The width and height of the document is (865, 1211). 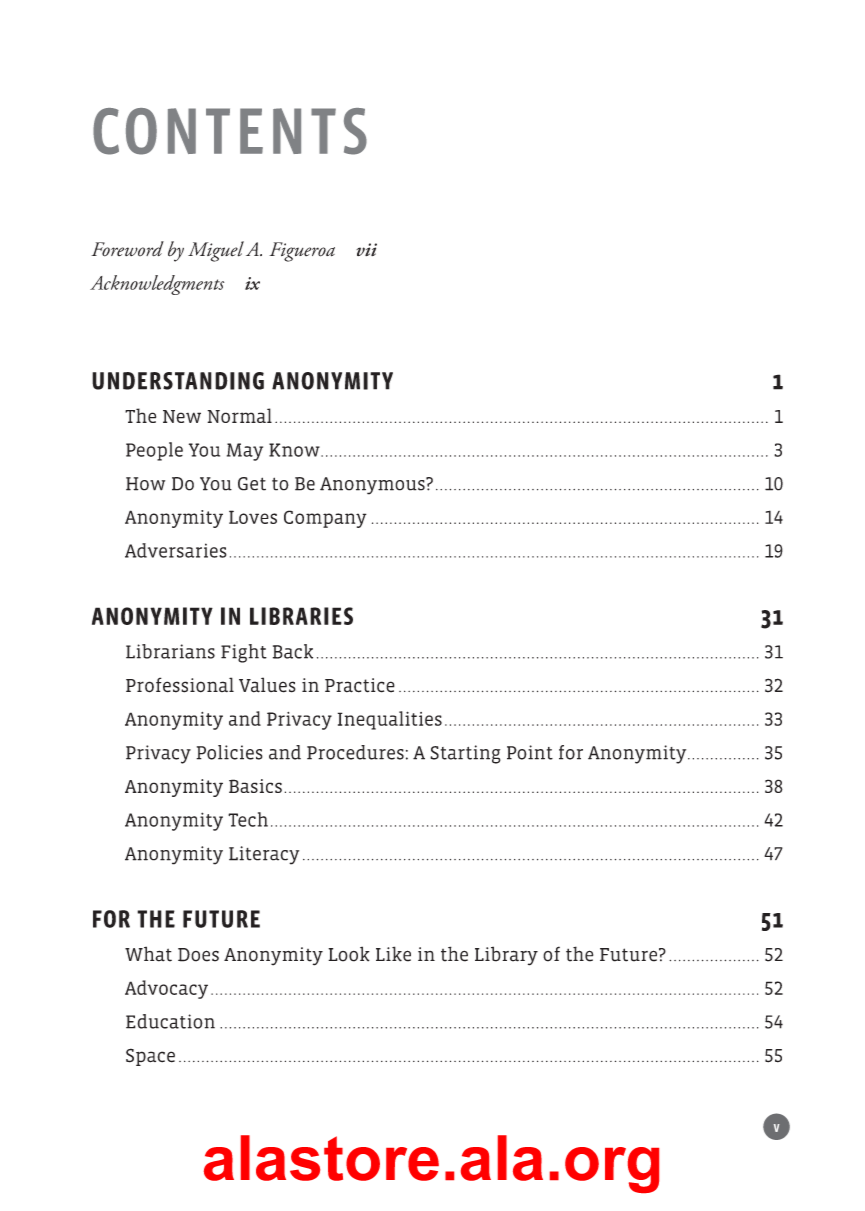 I want to click on Library, so click(x=506, y=956).
